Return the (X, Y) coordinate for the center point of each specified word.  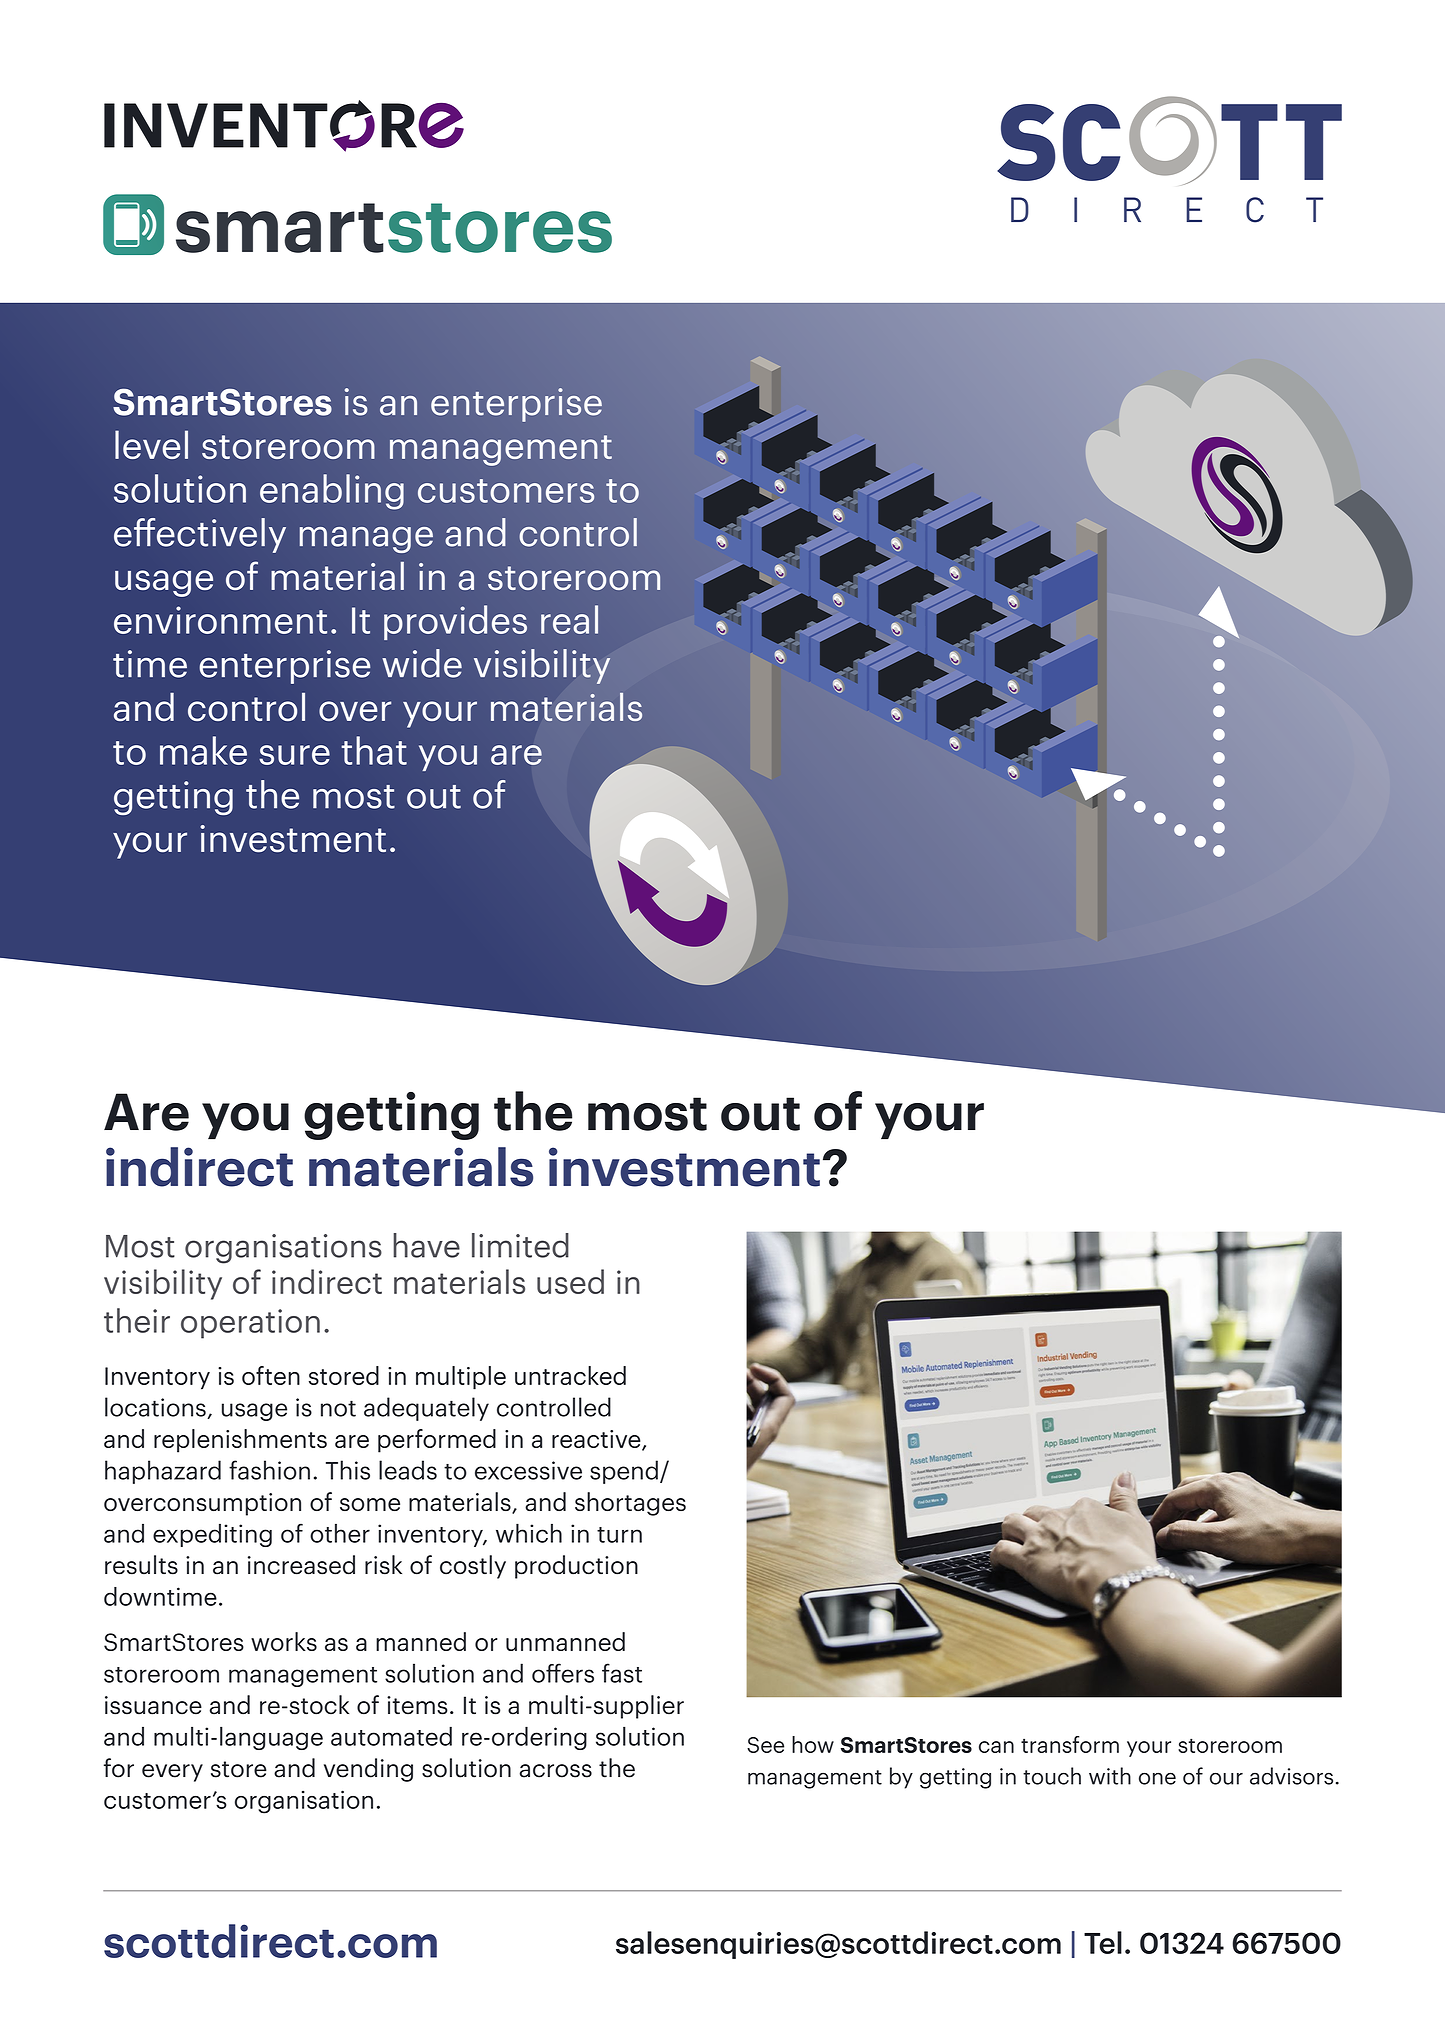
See (765, 1745)
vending (368, 1770)
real (569, 619)
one (1157, 1778)
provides (455, 622)
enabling (332, 492)
